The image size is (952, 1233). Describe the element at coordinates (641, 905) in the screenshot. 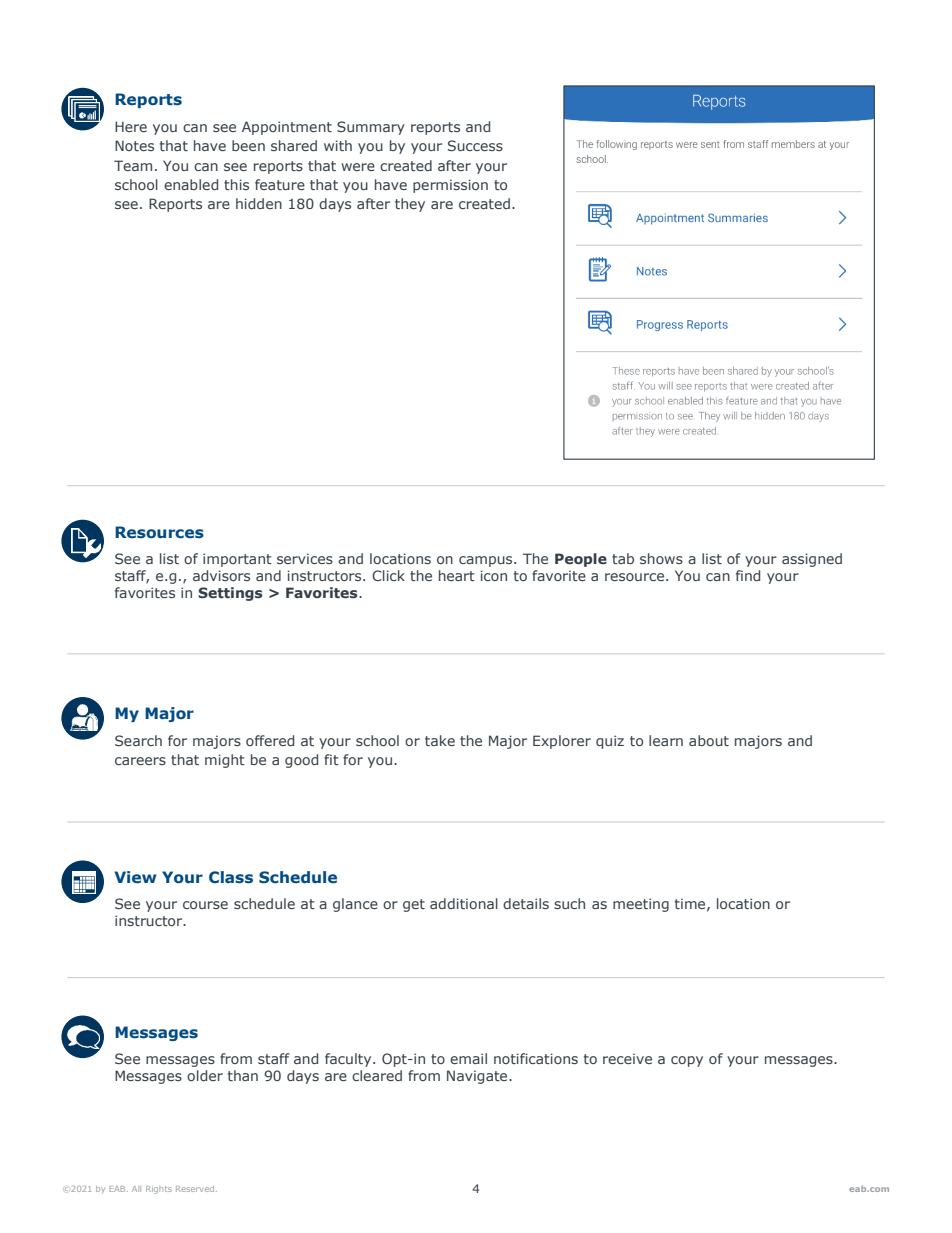

I see `meeting` at that location.
